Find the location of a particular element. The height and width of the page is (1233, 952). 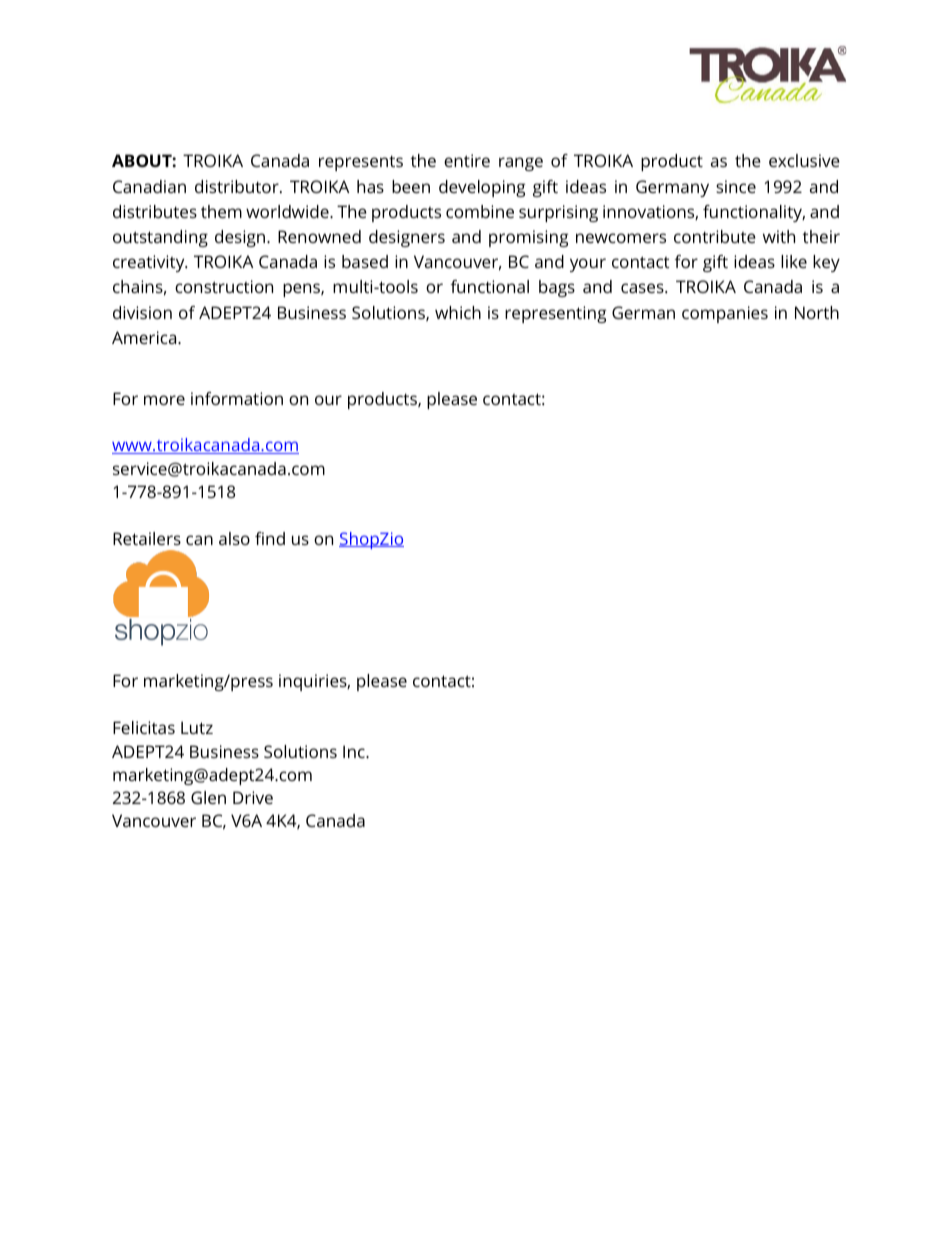

which is located at coordinates (458, 312).
